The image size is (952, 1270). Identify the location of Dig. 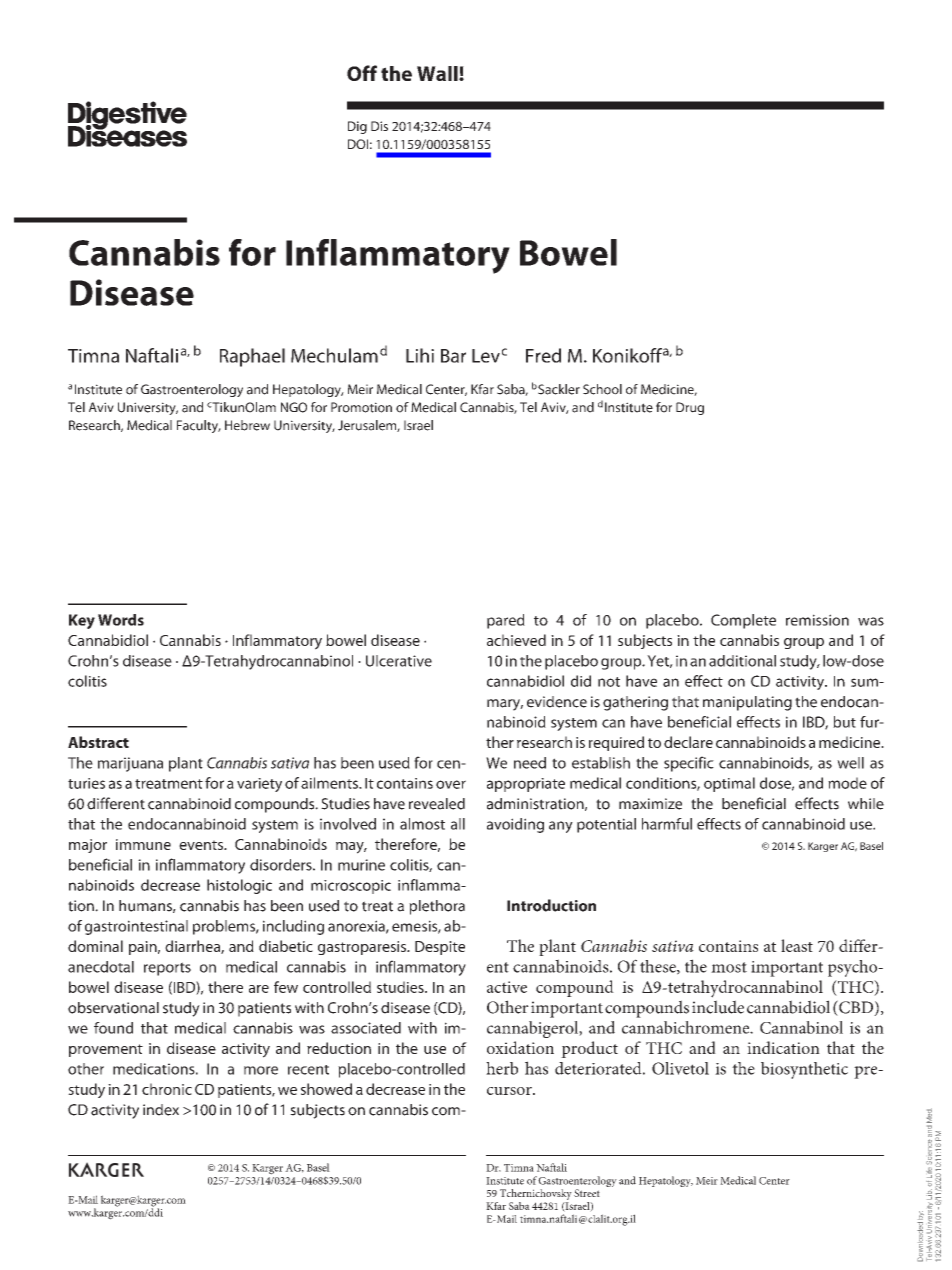
(357, 127).
